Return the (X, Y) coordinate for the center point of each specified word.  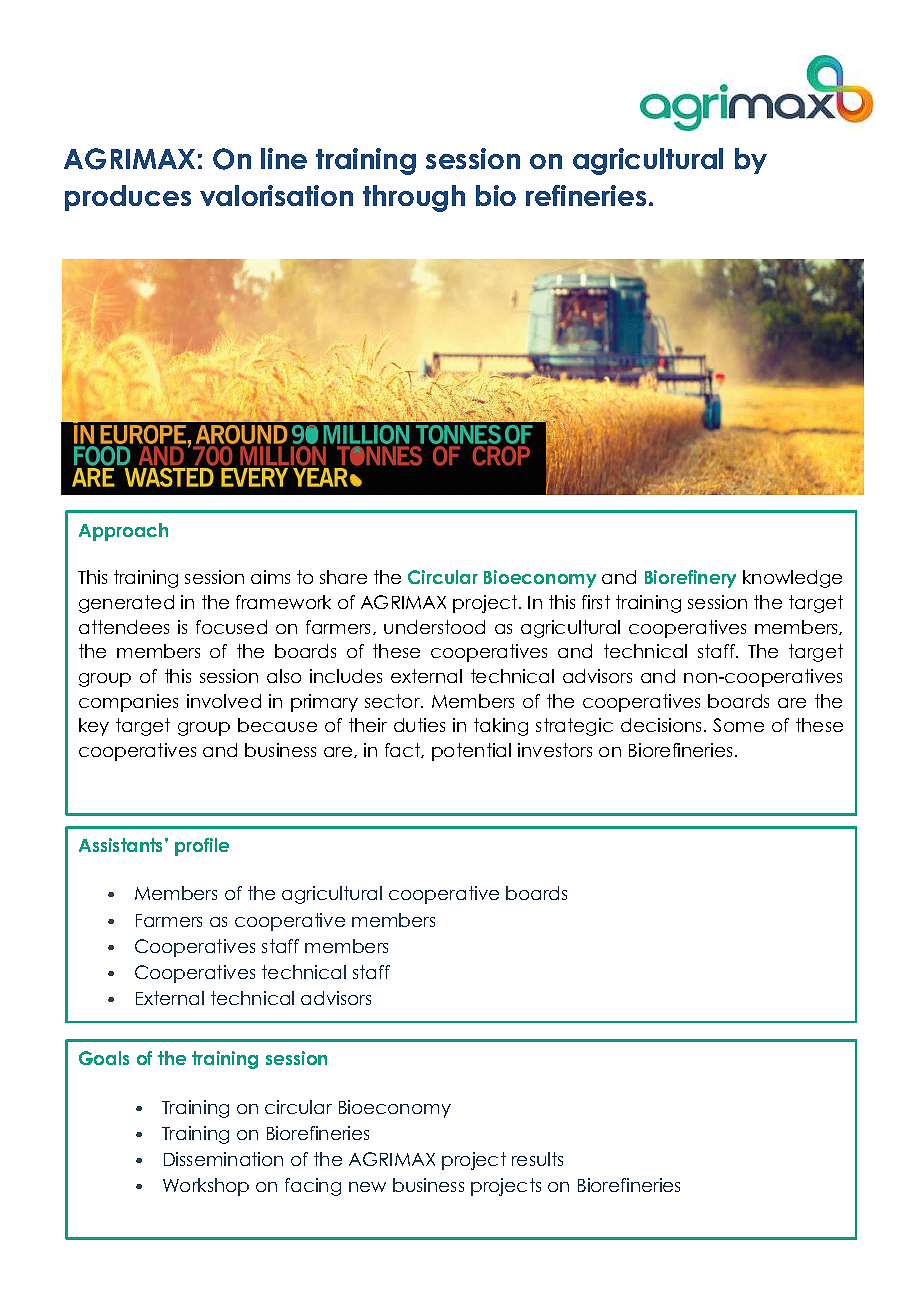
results (537, 1159)
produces (128, 198)
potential (471, 752)
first (596, 602)
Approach (123, 532)
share (343, 577)
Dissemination (223, 1159)
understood (434, 627)
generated (126, 604)
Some (738, 725)
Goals (104, 1058)
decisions (663, 725)
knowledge (792, 579)
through (414, 198)
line (284, 158)
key (94, 727)
